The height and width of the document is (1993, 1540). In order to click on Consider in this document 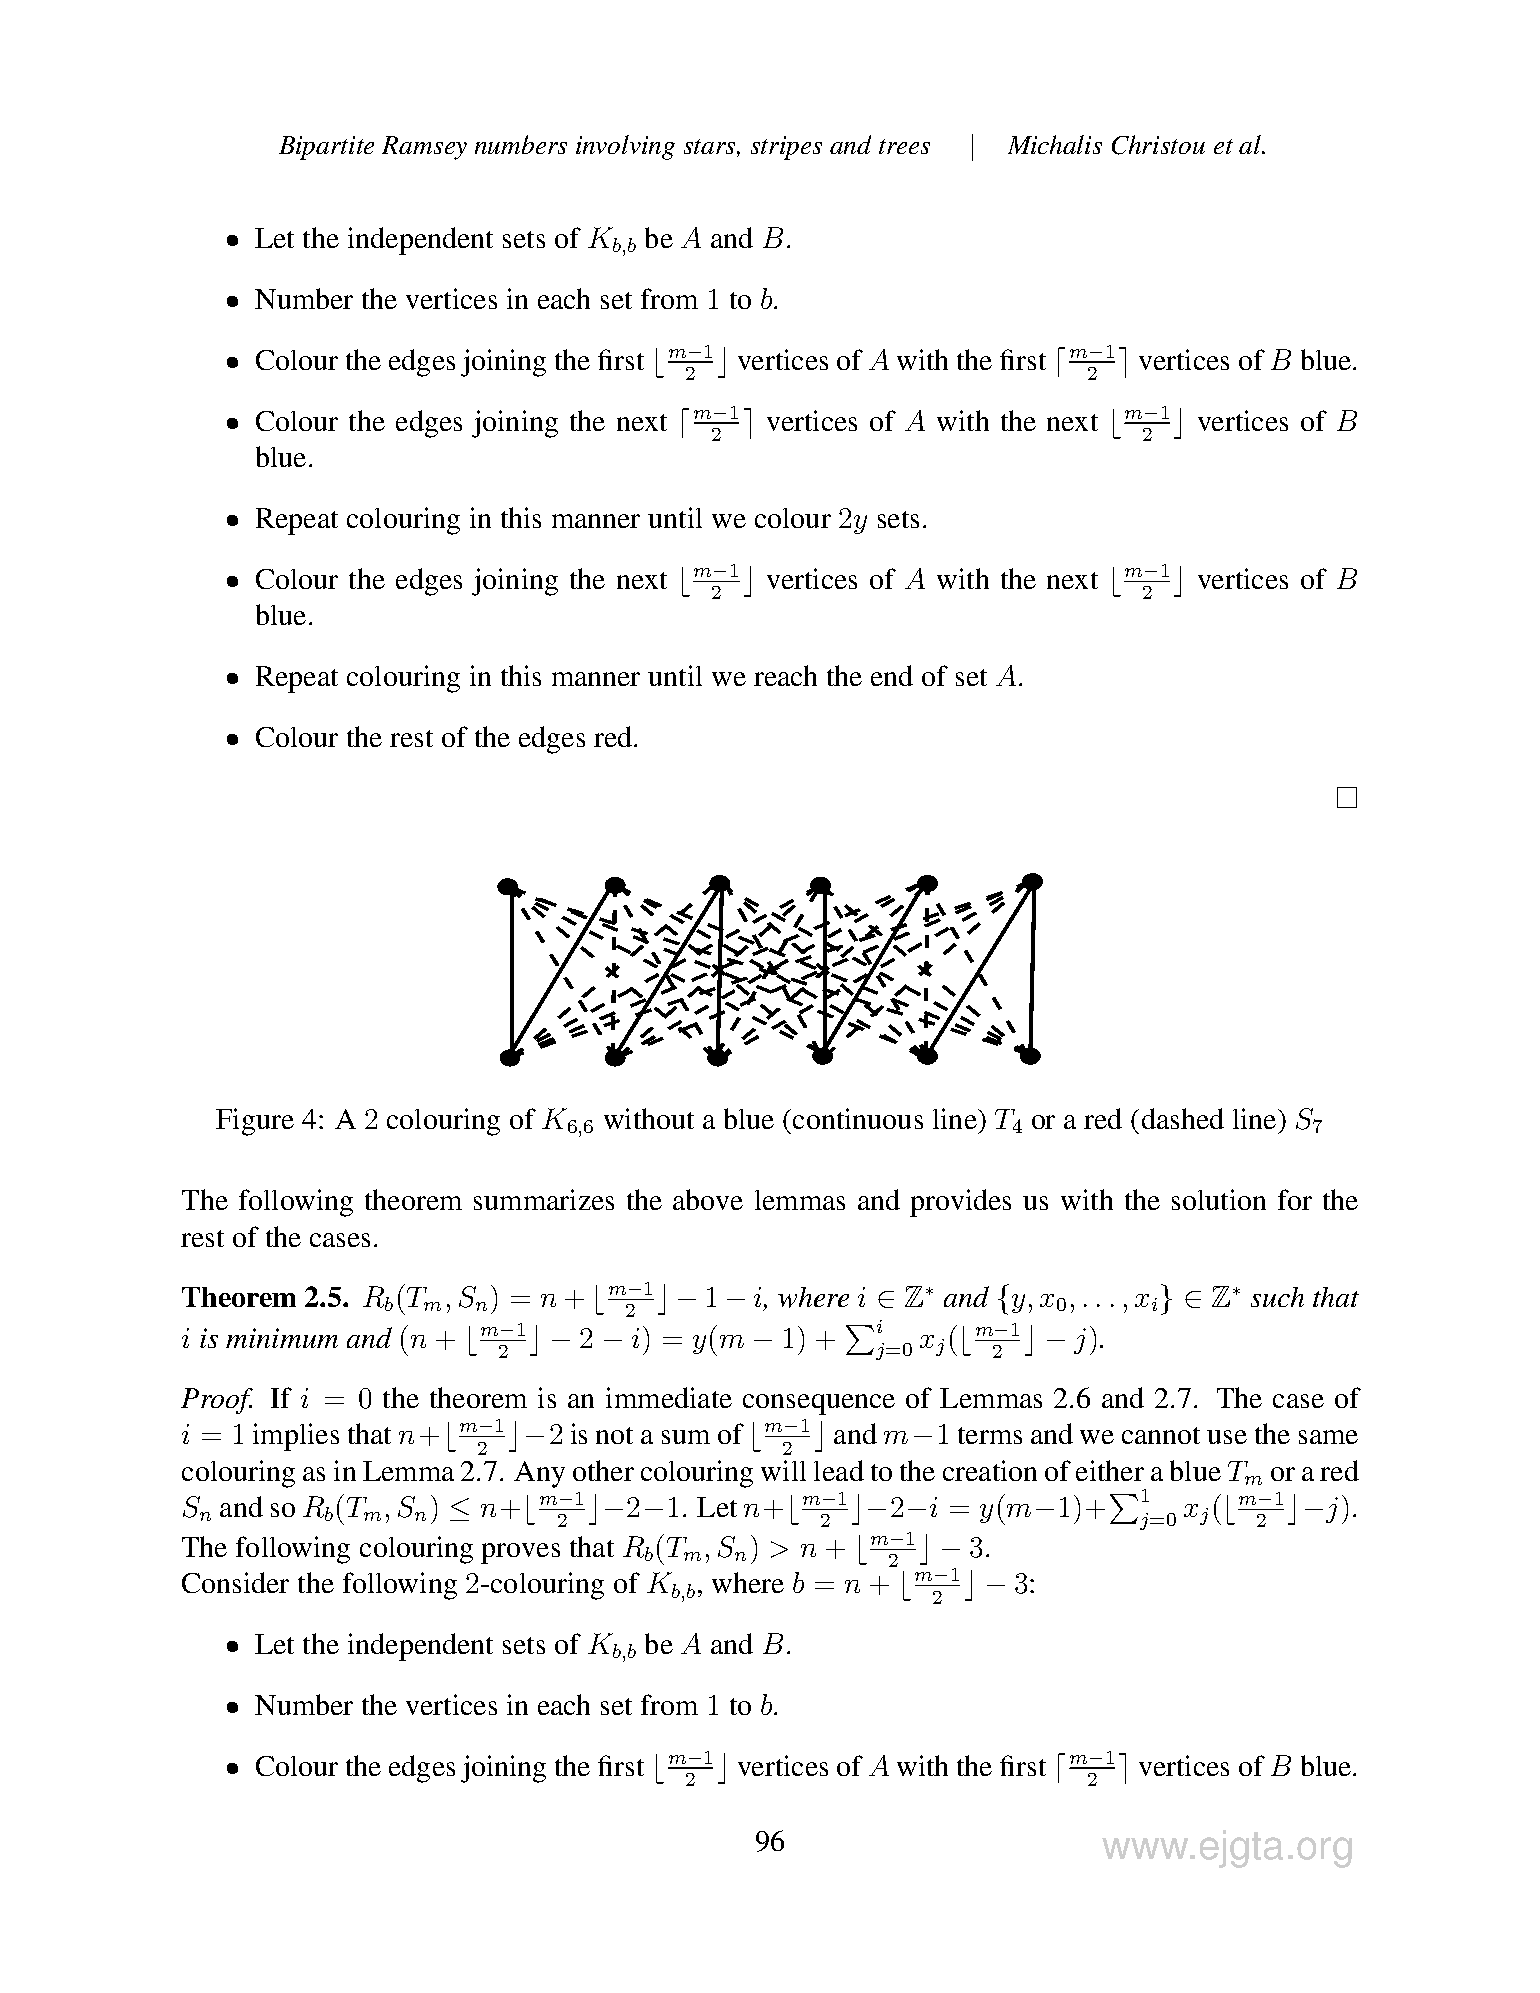, I will do `click(235, 1582)`.
